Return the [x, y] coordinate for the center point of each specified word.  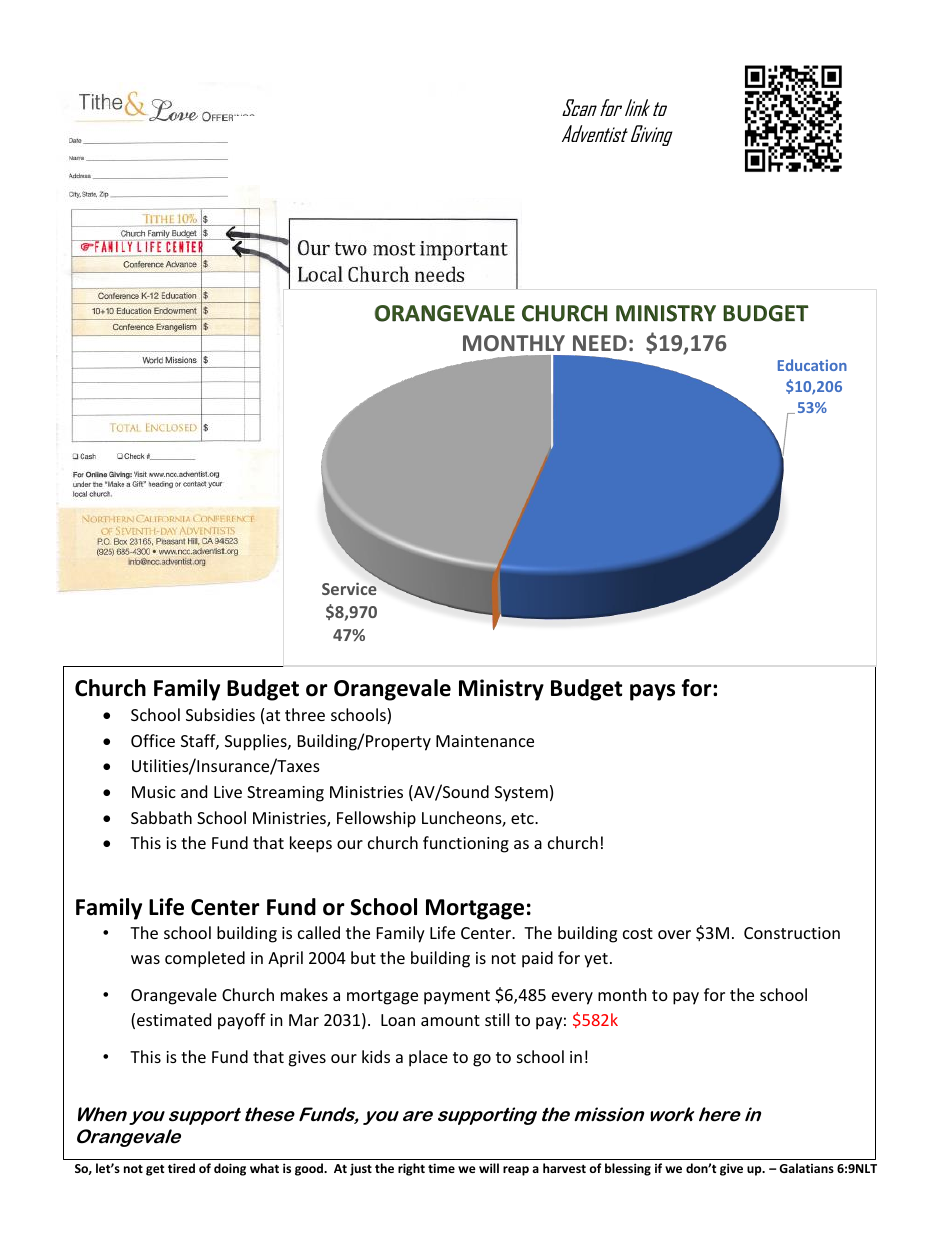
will [489, 1168]
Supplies [257, 742]
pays [652, 692]
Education [812, 365]
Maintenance [485, 741]
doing [230, 1169]
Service [349, 588]
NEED [600, 343]
